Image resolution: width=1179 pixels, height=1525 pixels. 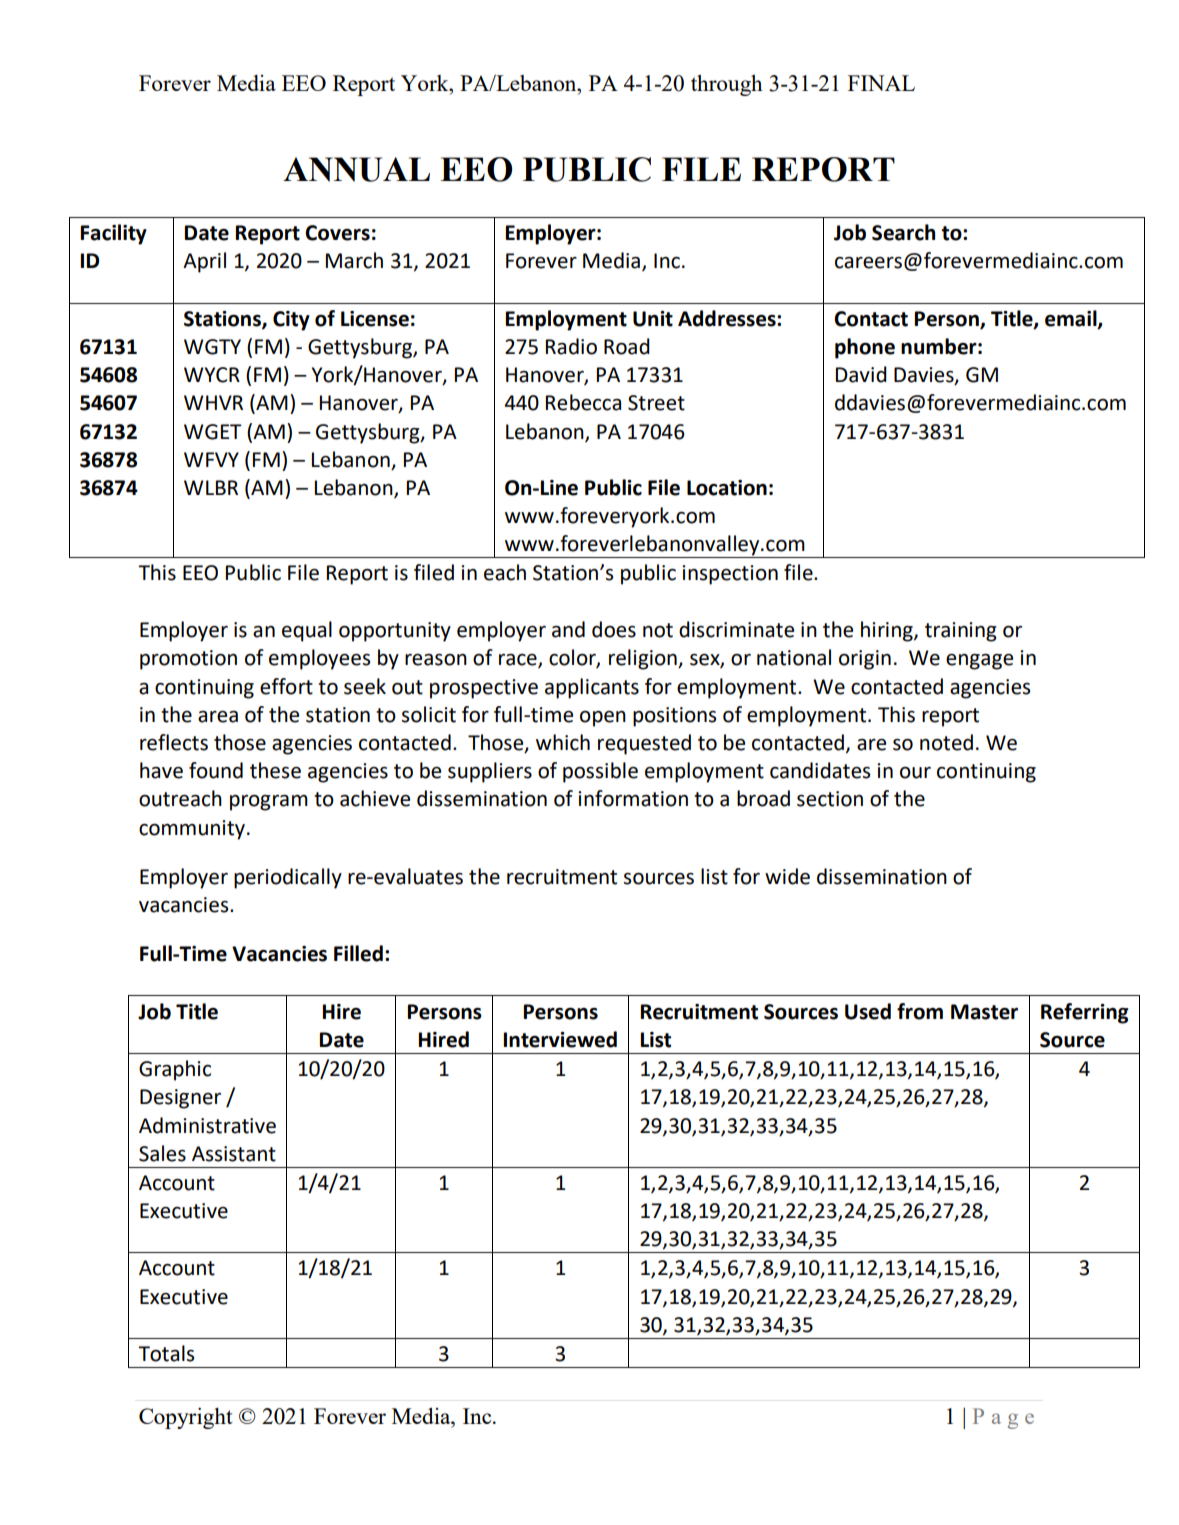 What do you see at coordinates (881, 83) in the document?
I see `FINAL` at bounding box center [881, 83].
